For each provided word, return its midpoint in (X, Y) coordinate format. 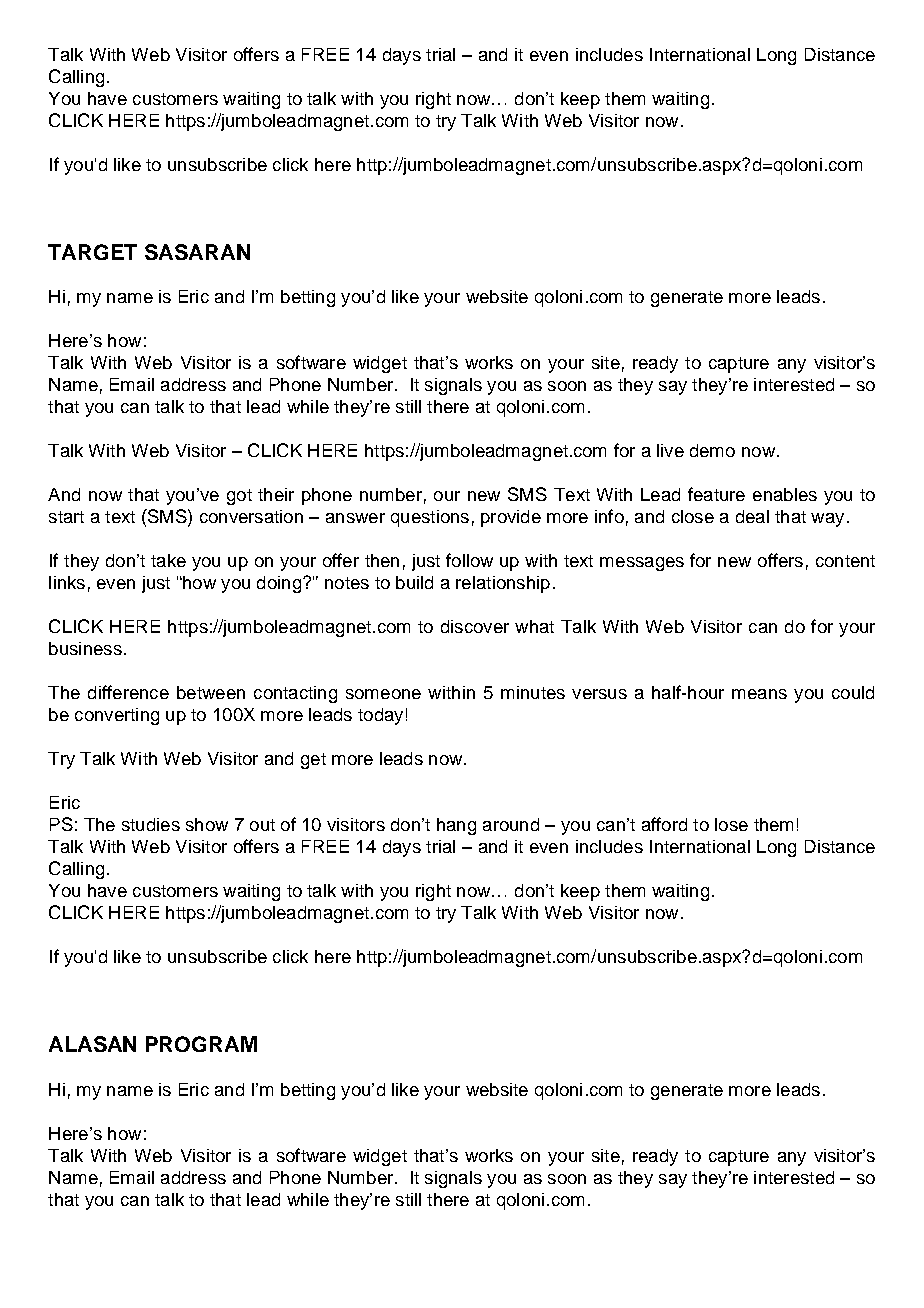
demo (712, 450)
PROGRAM (201, 1044)
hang (456, 826)
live (670, 450)
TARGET (92, 252)
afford (664, 824)
